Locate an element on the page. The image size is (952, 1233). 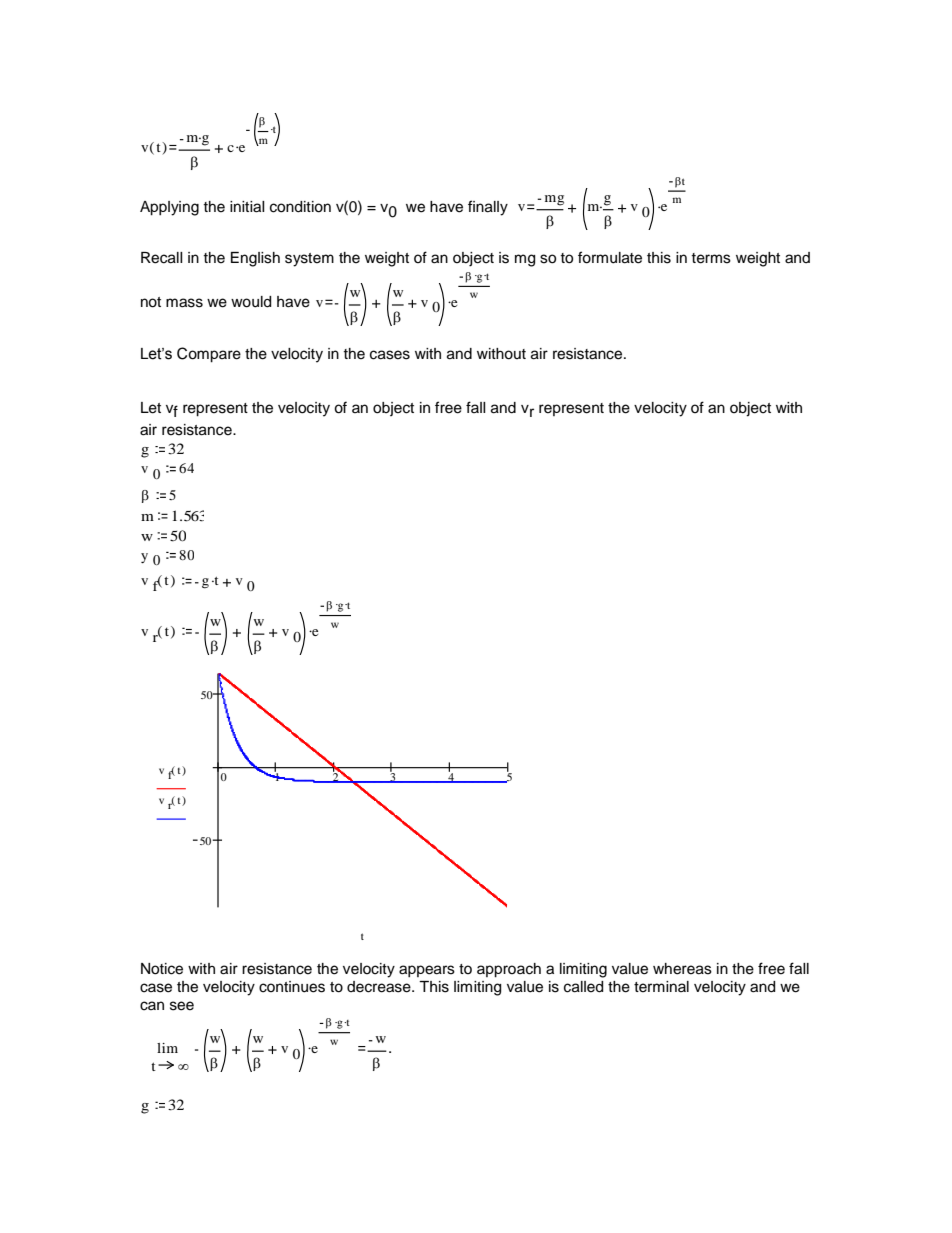
see is located at coordinates (182, 1006).
